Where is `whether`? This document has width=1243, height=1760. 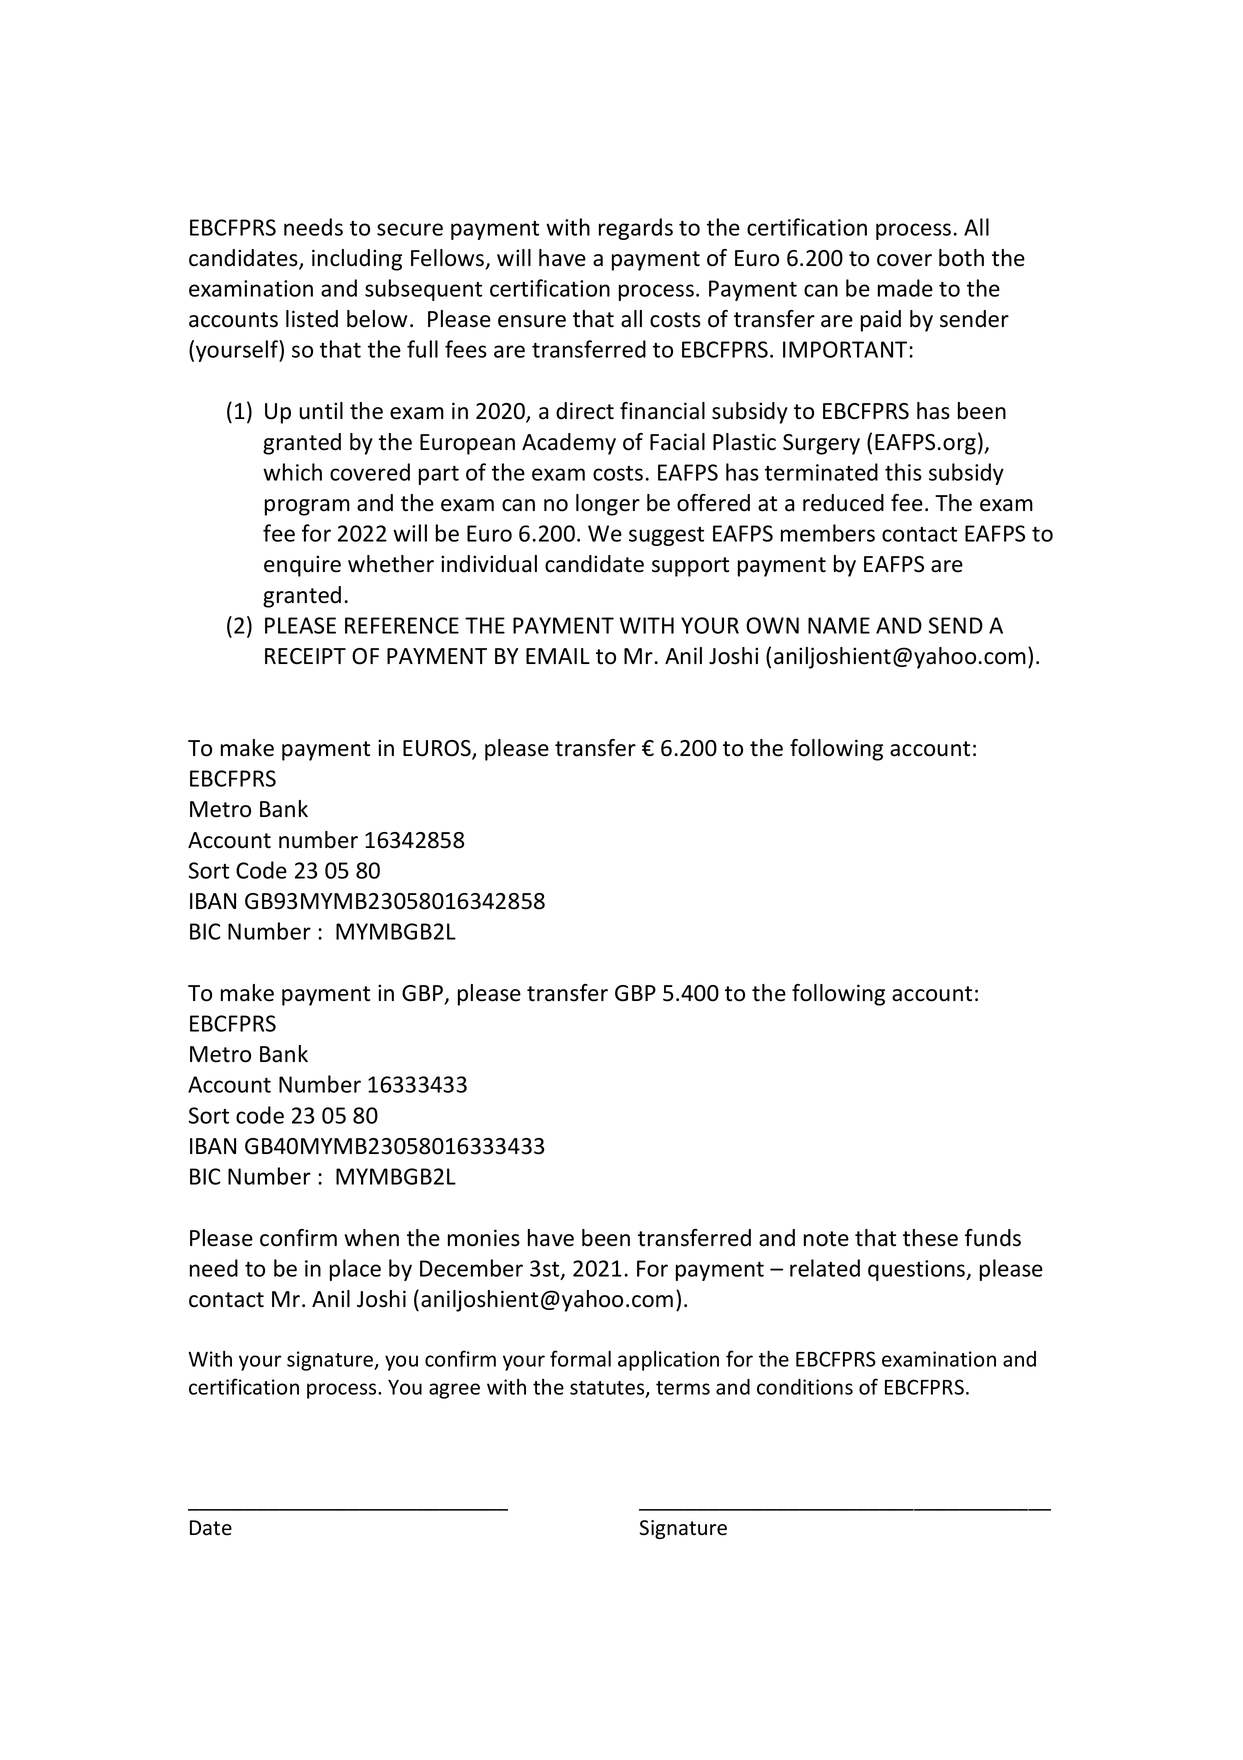 whether is located at coordinates (391, 564).
